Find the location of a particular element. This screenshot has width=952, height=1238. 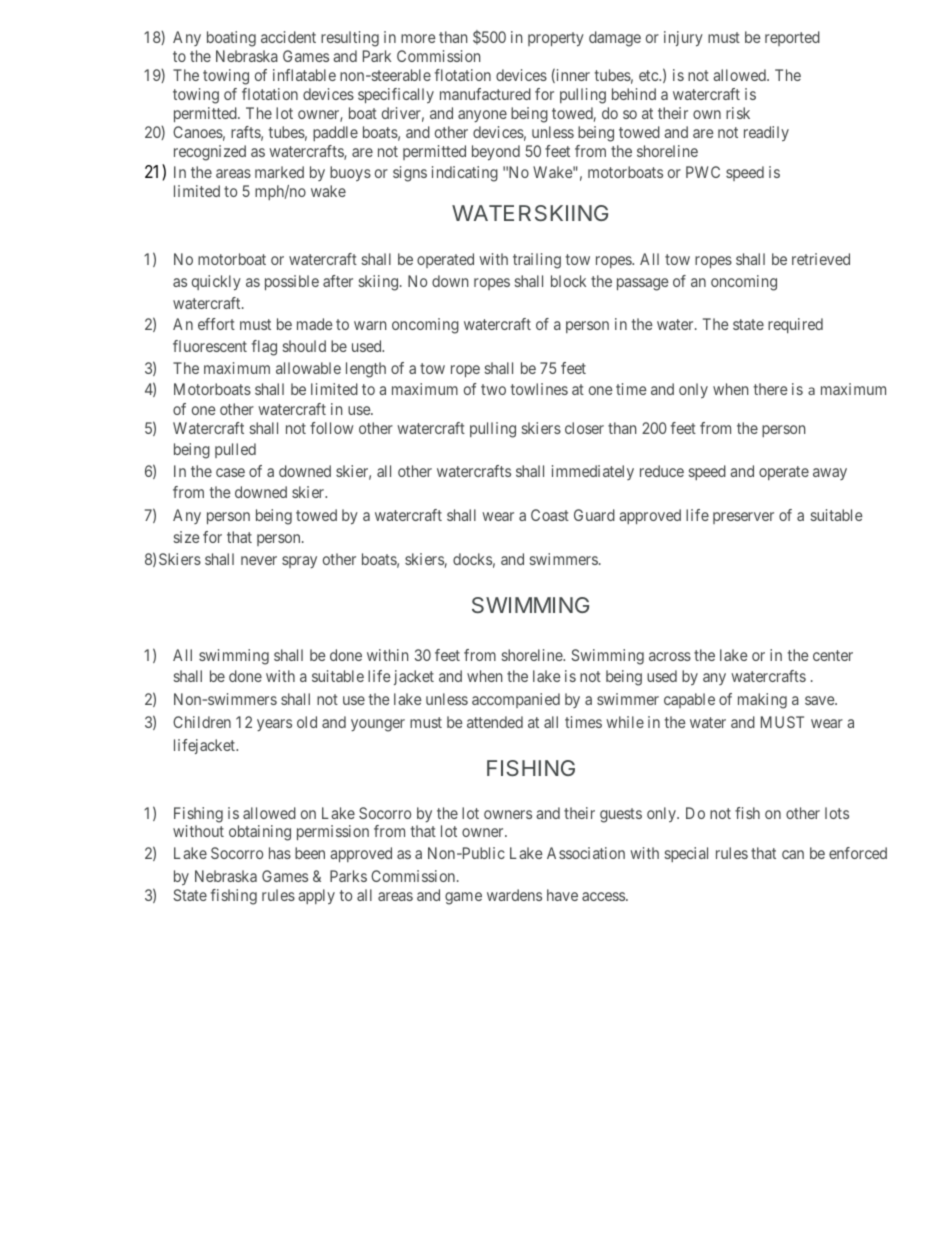

reported is located at coordinates (792, 38).
